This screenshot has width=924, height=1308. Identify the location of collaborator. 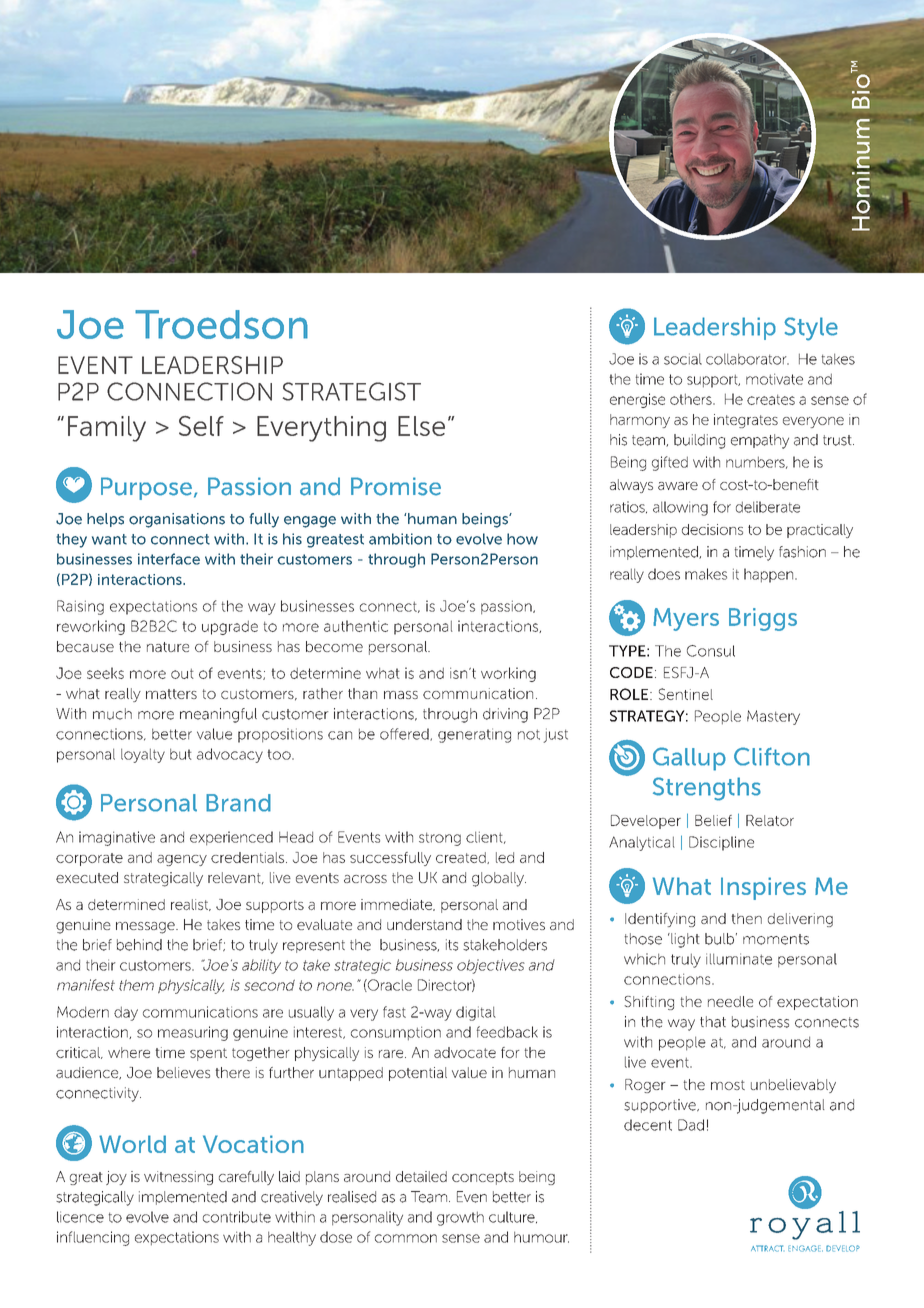
(747, 359).
